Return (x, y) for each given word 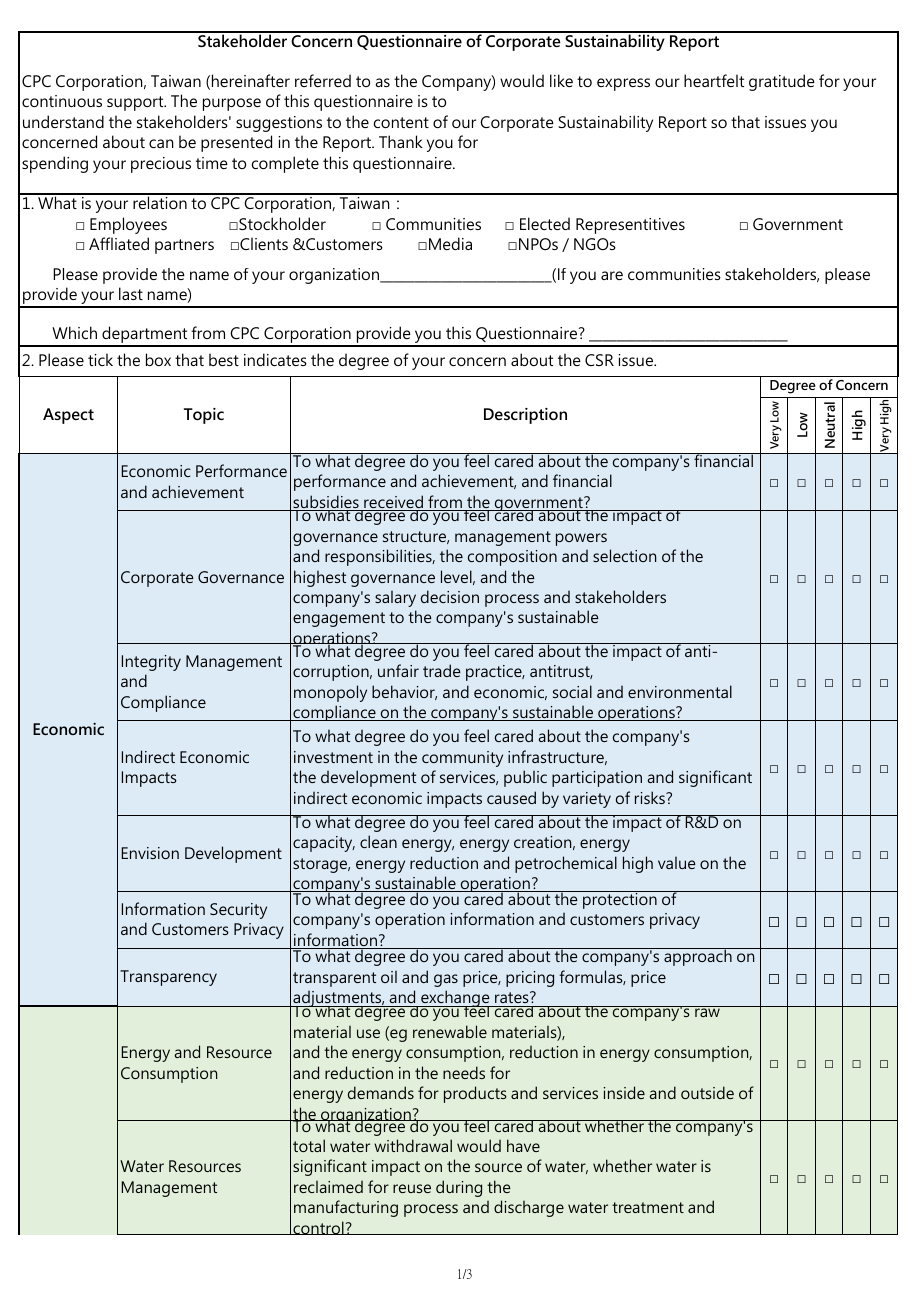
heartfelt (714, 80)
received (393, 503)
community (462, 759)
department (145, 336)
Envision (150, 853)
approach (698, 957)
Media (450, 243)
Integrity (151, 663)
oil (389, 976)
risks (651, 797)
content (401, 122)
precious (161, 165)
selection (624, 555)
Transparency (168, 978)
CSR (599, 360)
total (309, 1145)
